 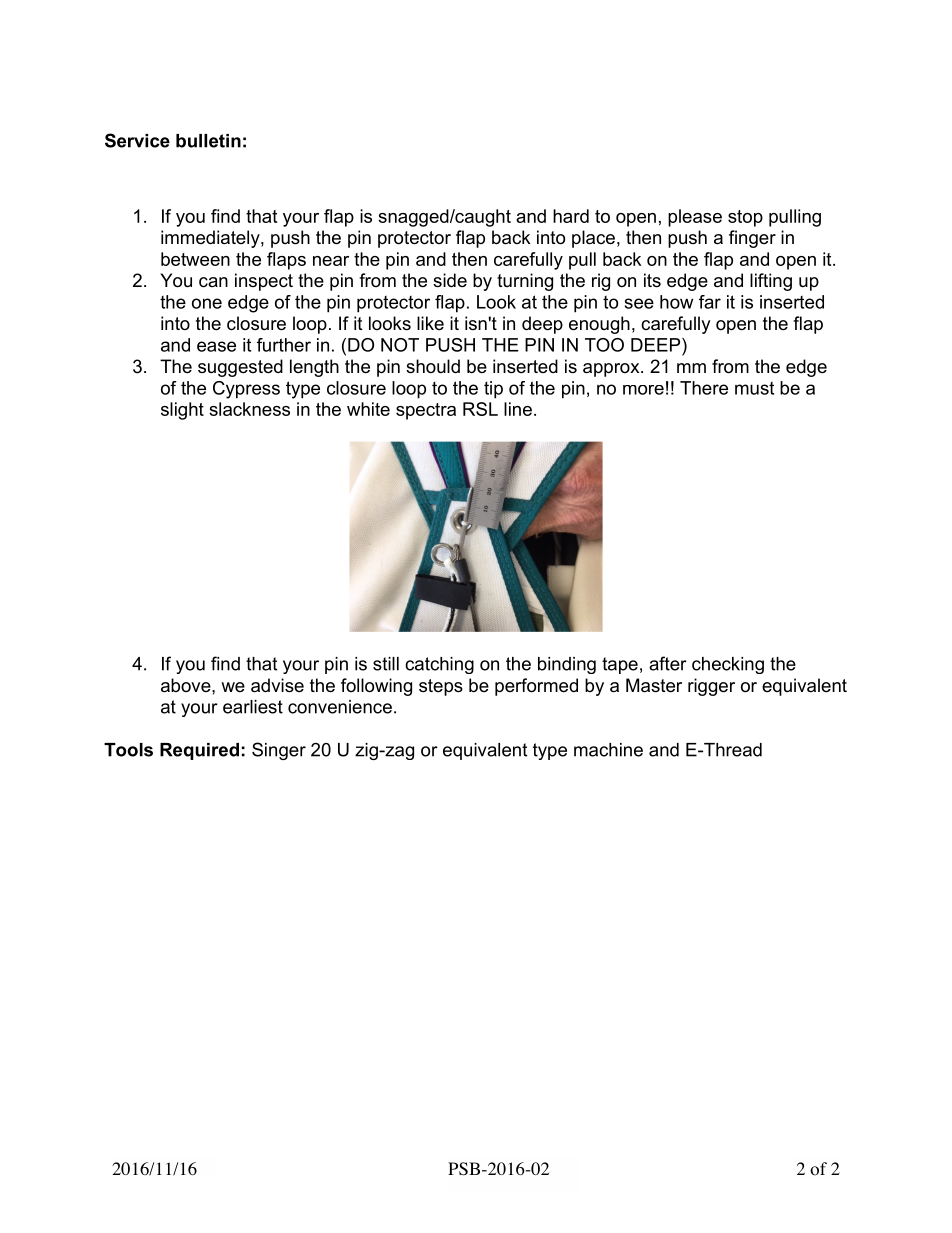 What do you see at coordinates (199, 751) in the image?
I see `Required` at bounding box center [199, 751].
